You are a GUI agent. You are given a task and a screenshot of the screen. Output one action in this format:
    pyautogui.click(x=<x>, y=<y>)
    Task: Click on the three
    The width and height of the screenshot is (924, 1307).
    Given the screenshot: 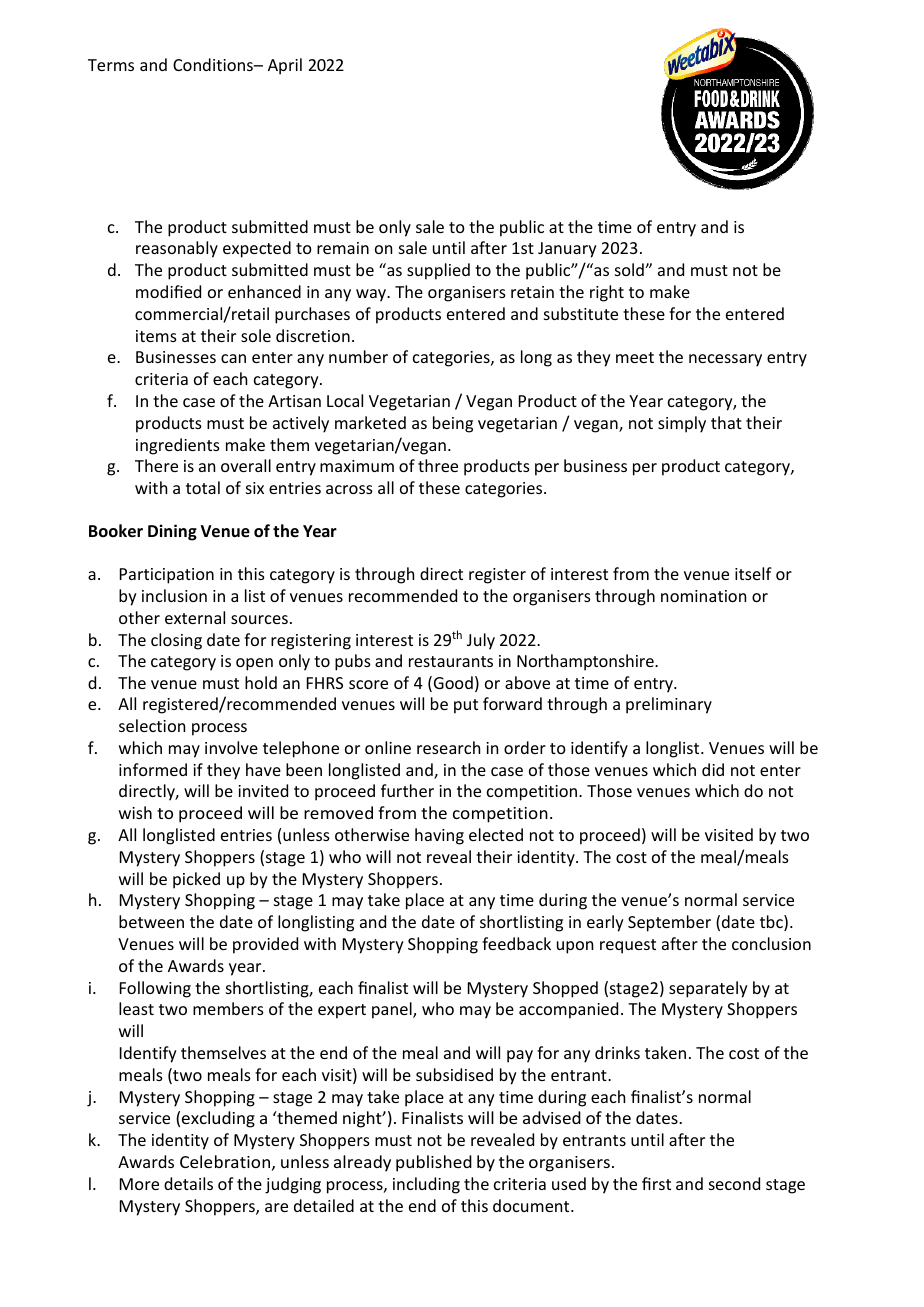 What is the action you would take?
    pyautogui.click(x=438, y=465)
